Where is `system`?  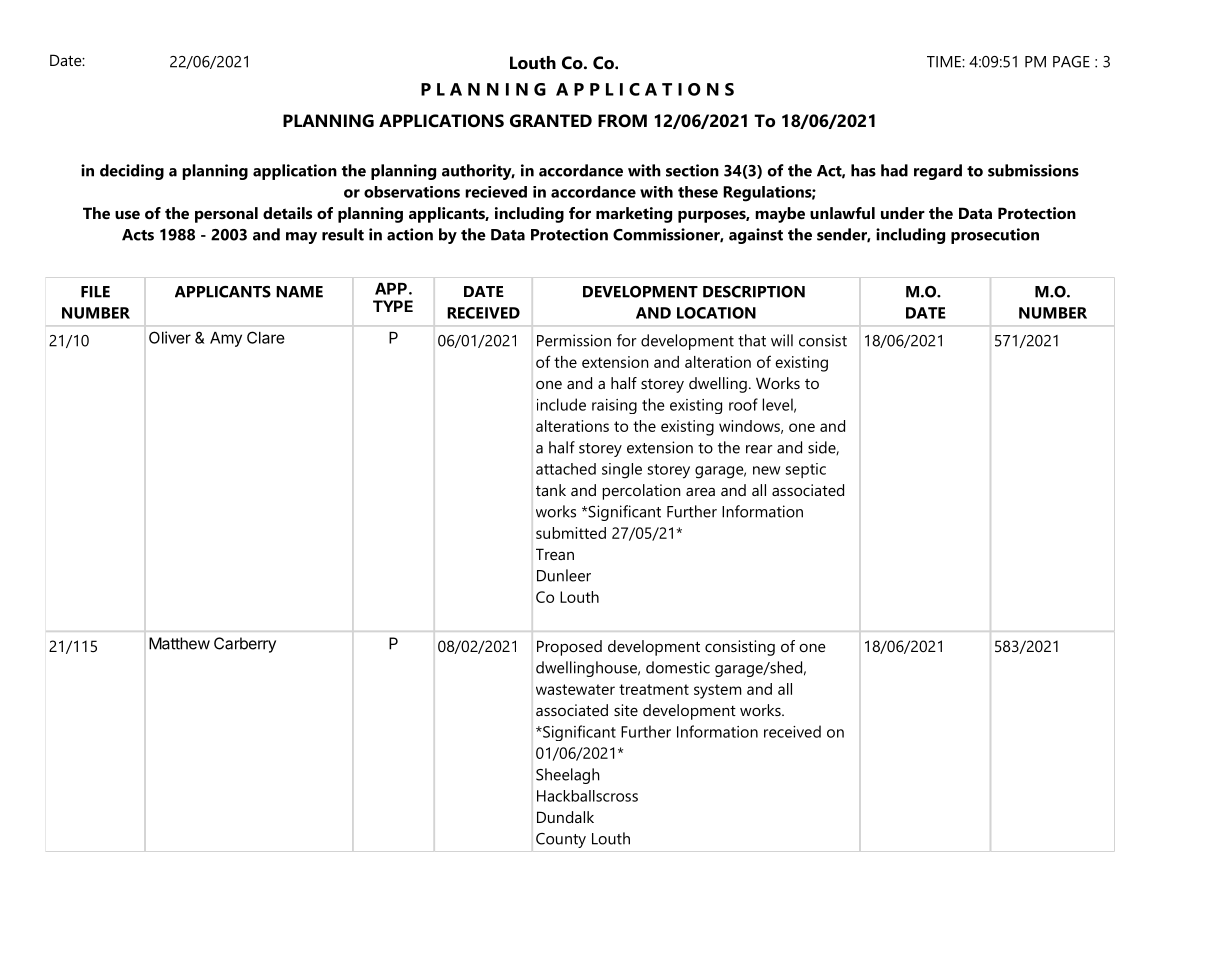
system is located at coordinates (717, 691).
